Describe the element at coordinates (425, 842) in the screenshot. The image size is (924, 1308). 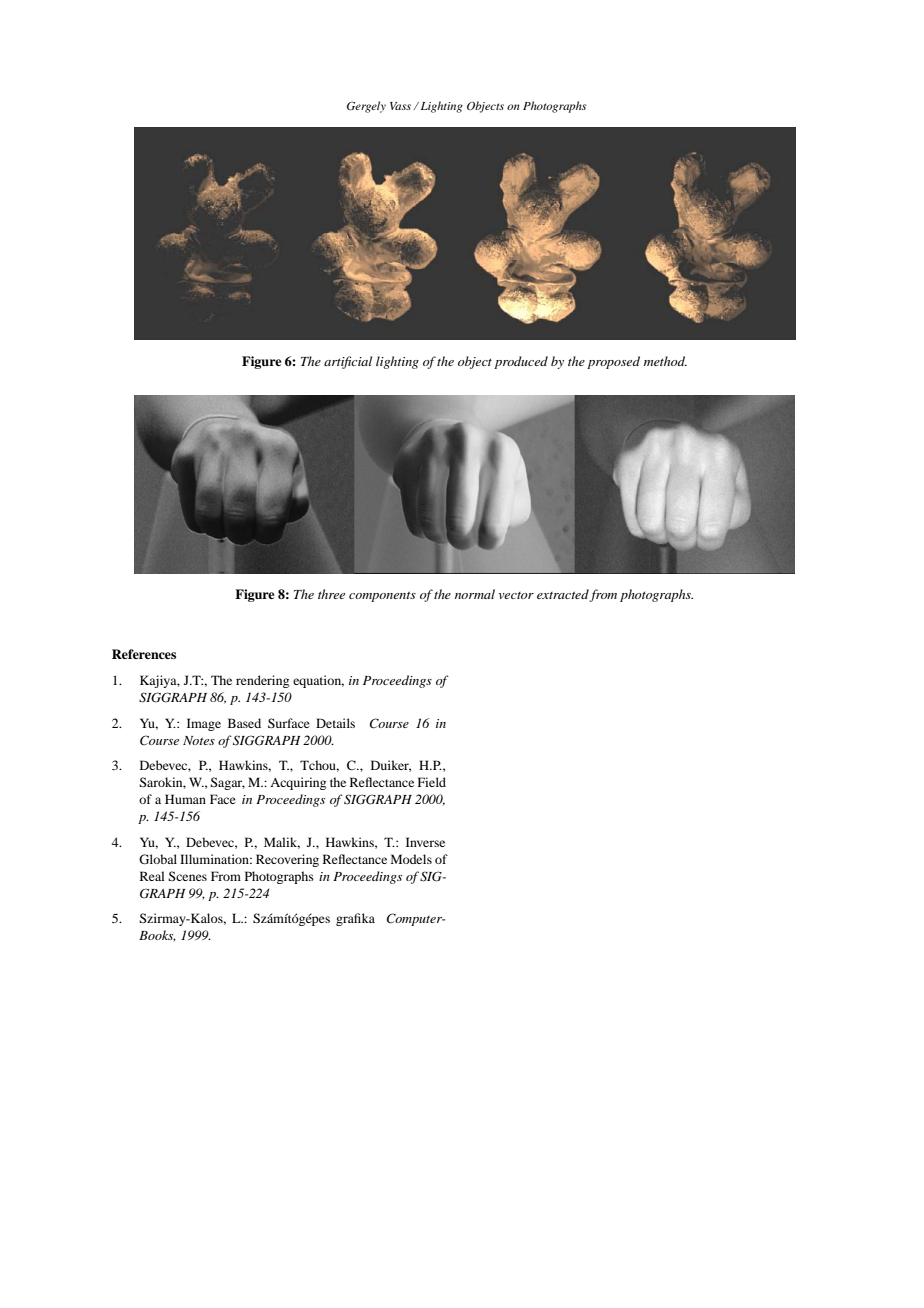
I see `Inverse` at that location.
